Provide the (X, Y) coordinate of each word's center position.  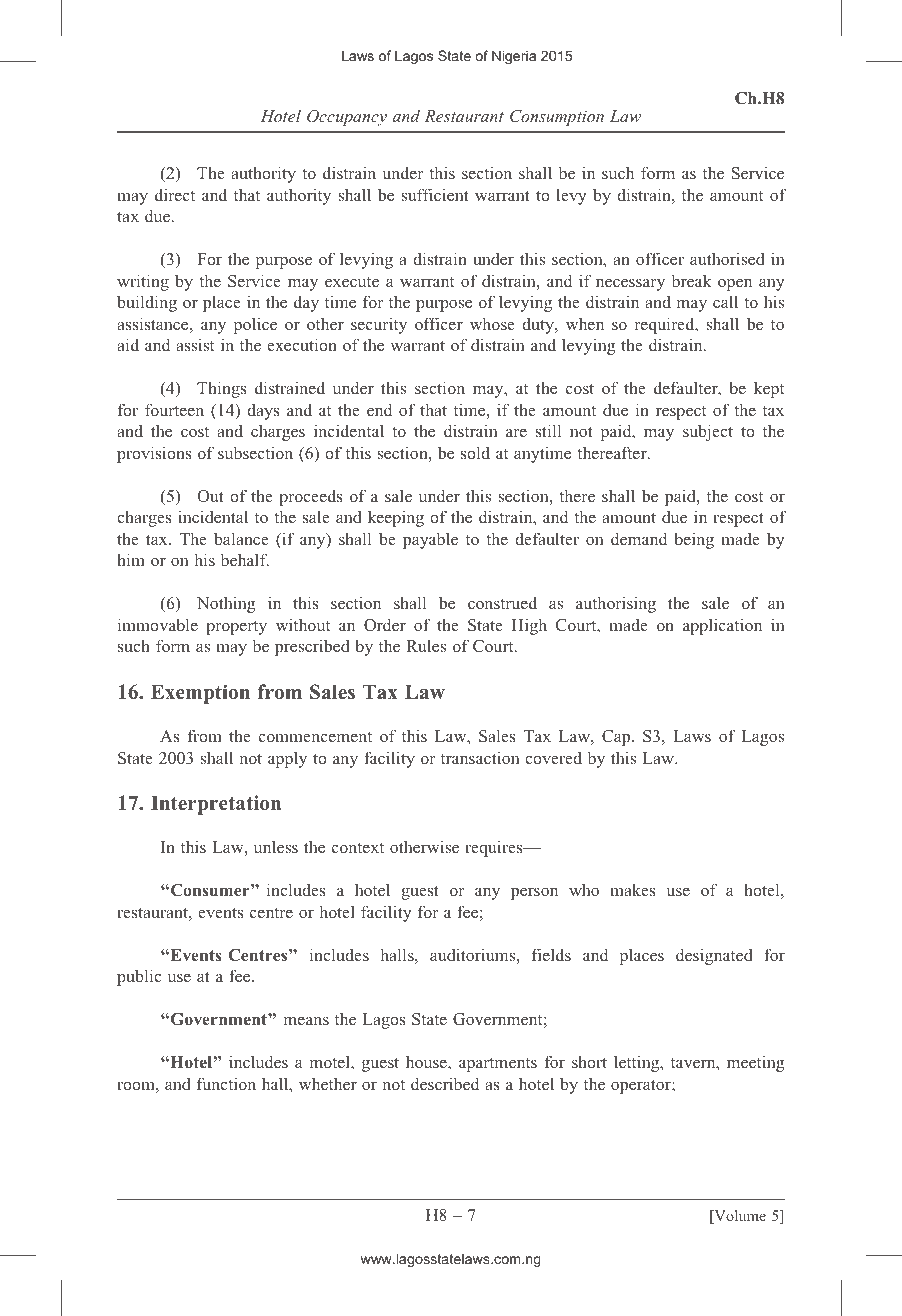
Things (222, 389)
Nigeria (514, 57)
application (722, 626)
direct (175, 194)
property (236, 628)
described (445, 1083)
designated (714, 956)
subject (708, 432)
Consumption (557, 118)
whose (492, 323)
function (226, 1083)
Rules (426, 645)
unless (276, 846)
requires (495, 848)
